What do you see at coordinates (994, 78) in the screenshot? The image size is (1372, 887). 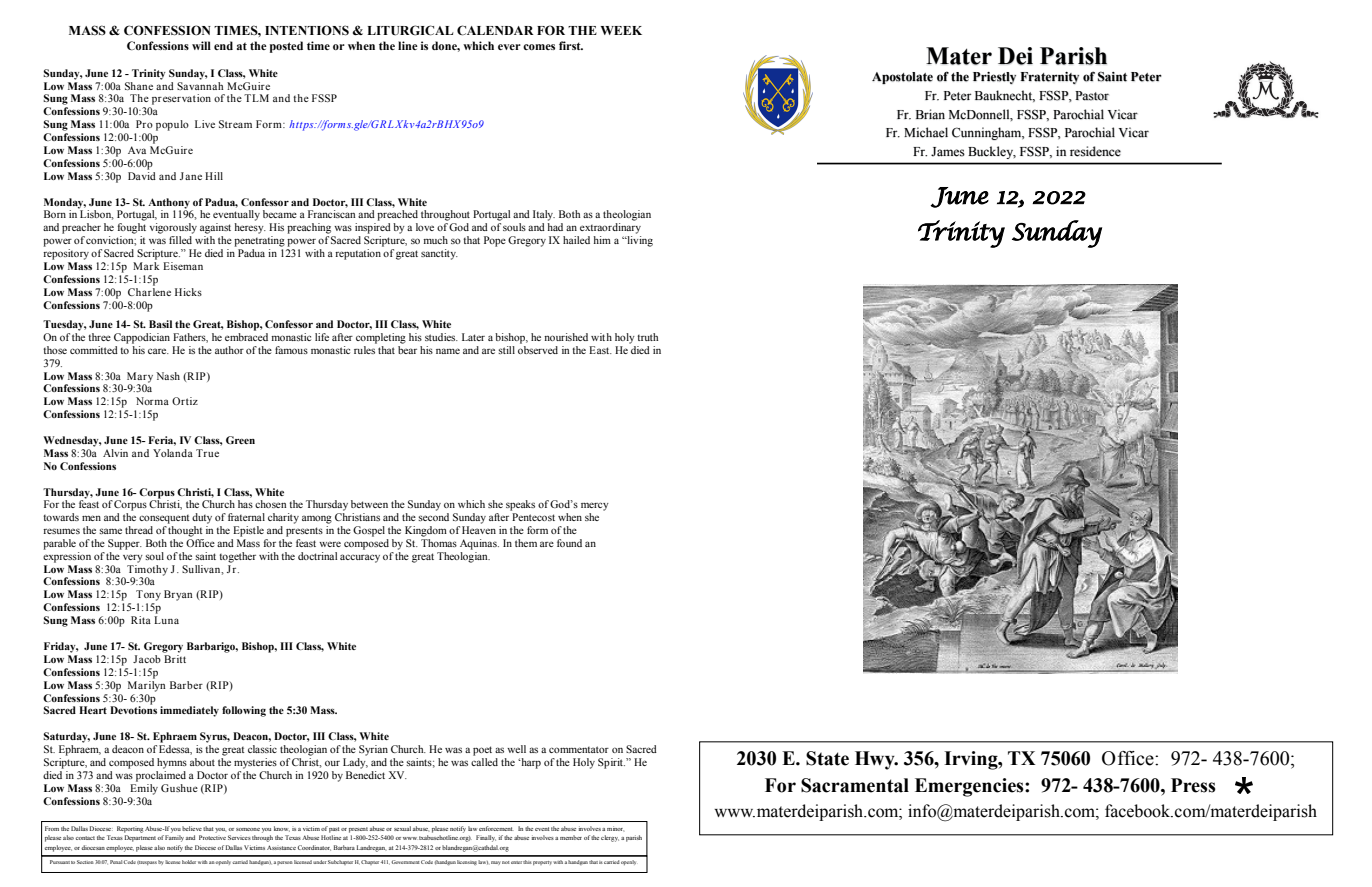 I see `Priestly` at bounding box center [994, 78].
